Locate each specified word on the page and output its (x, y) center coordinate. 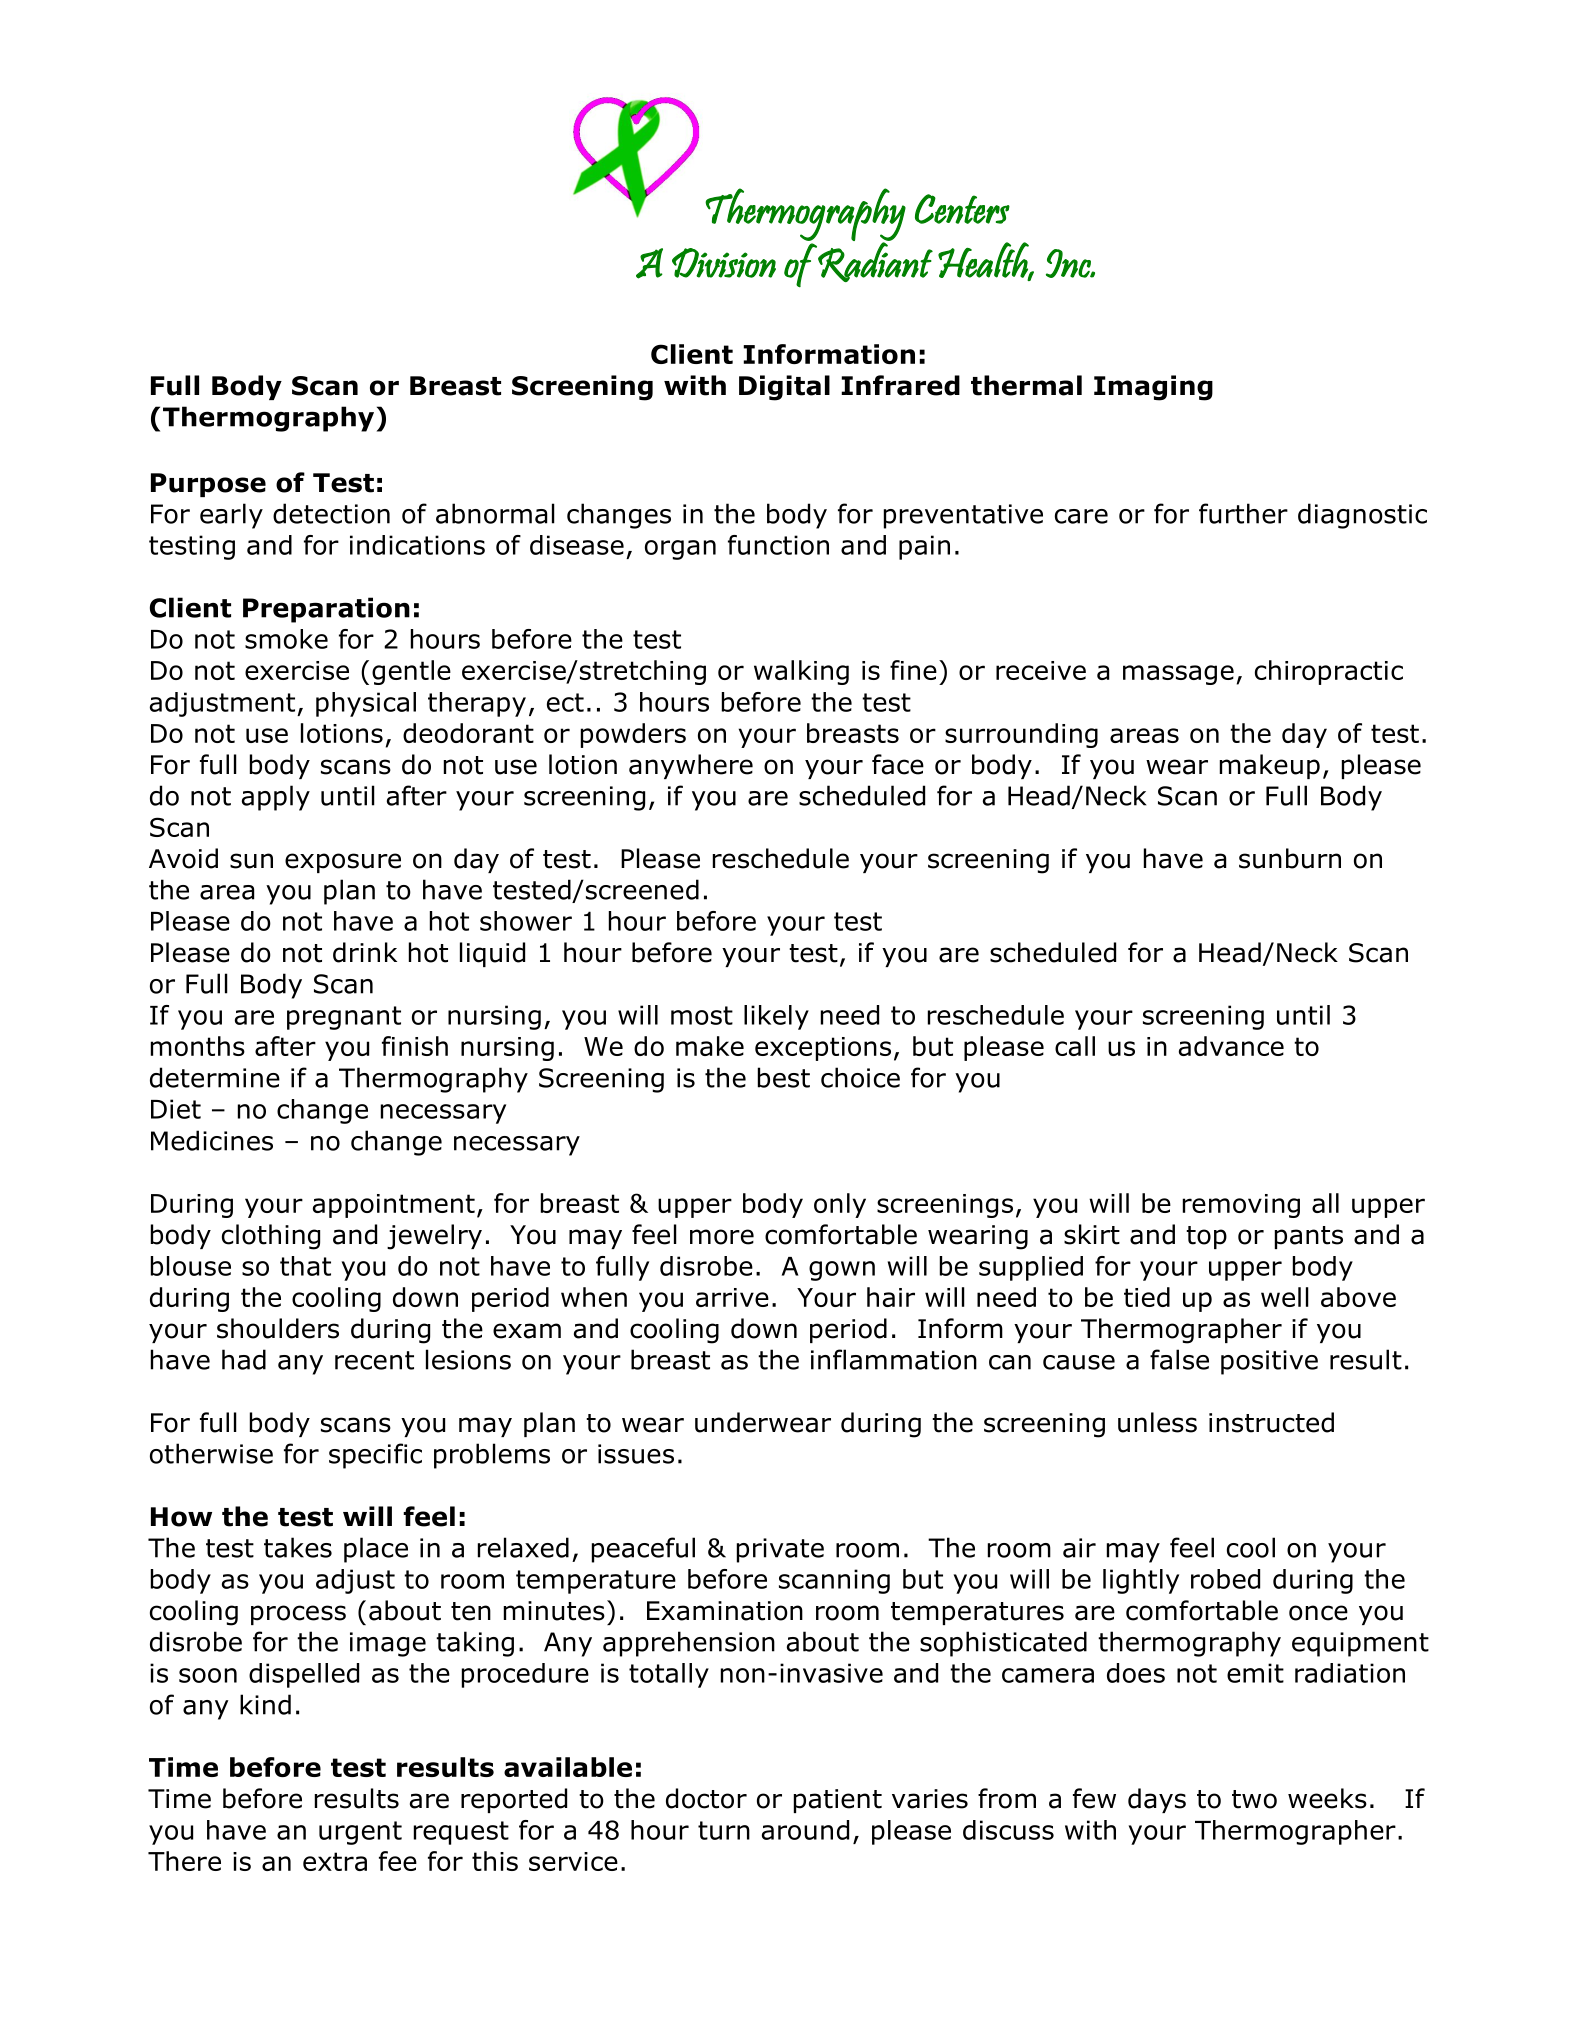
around (805, 1830)
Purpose (208, 485)
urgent (360, 1833)
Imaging (1153, 388)
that (305, 1266)
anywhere (691, 766)
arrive (732, 1297)
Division (724, 263)
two (1254, 1799)
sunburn (1290, 858)
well (1285, 1297)
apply (276, 798)
